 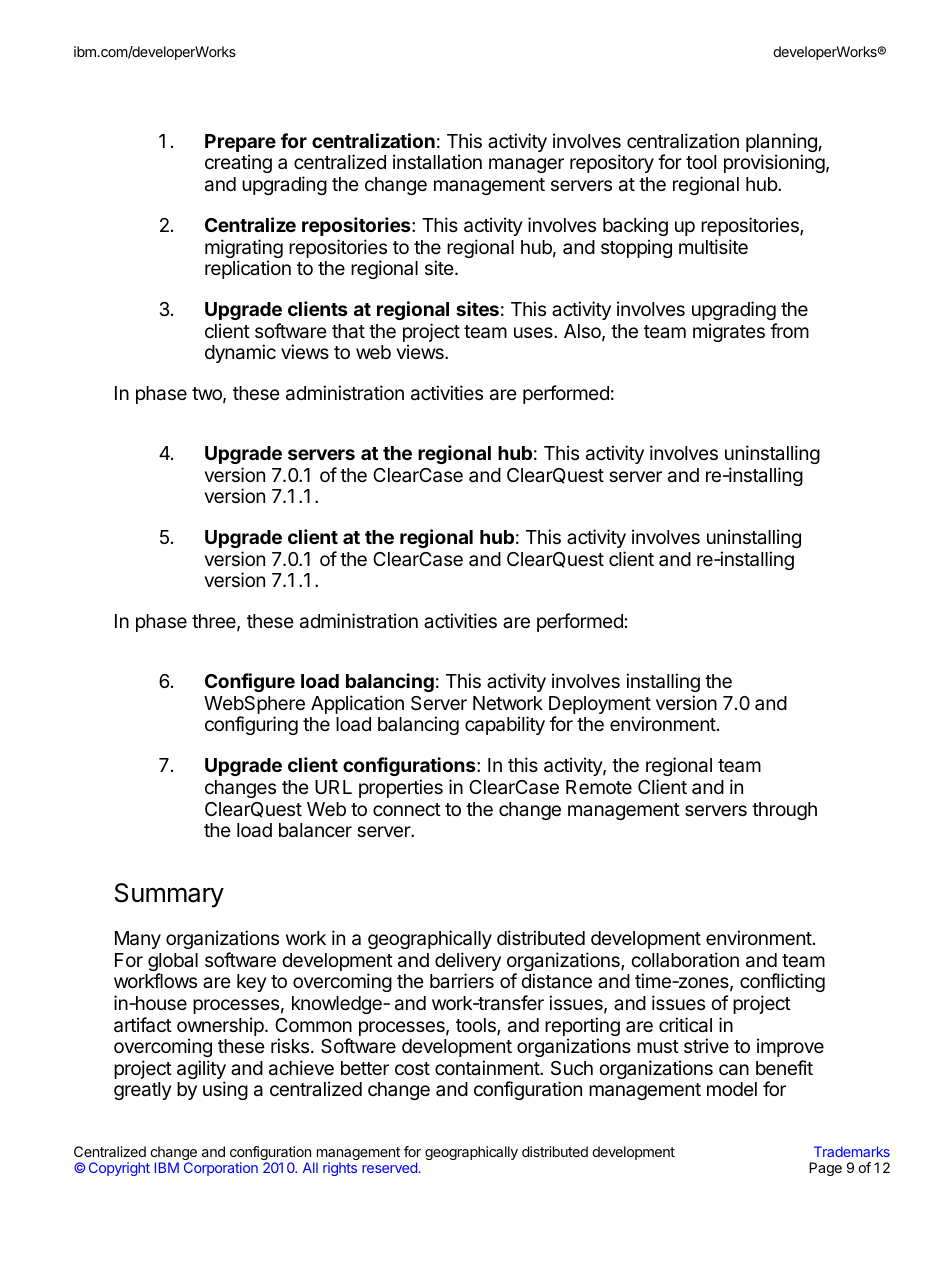 What do you see at coordinates (240, 353) in the document?
I see `dynamic` at bounding box center [240, 353].
